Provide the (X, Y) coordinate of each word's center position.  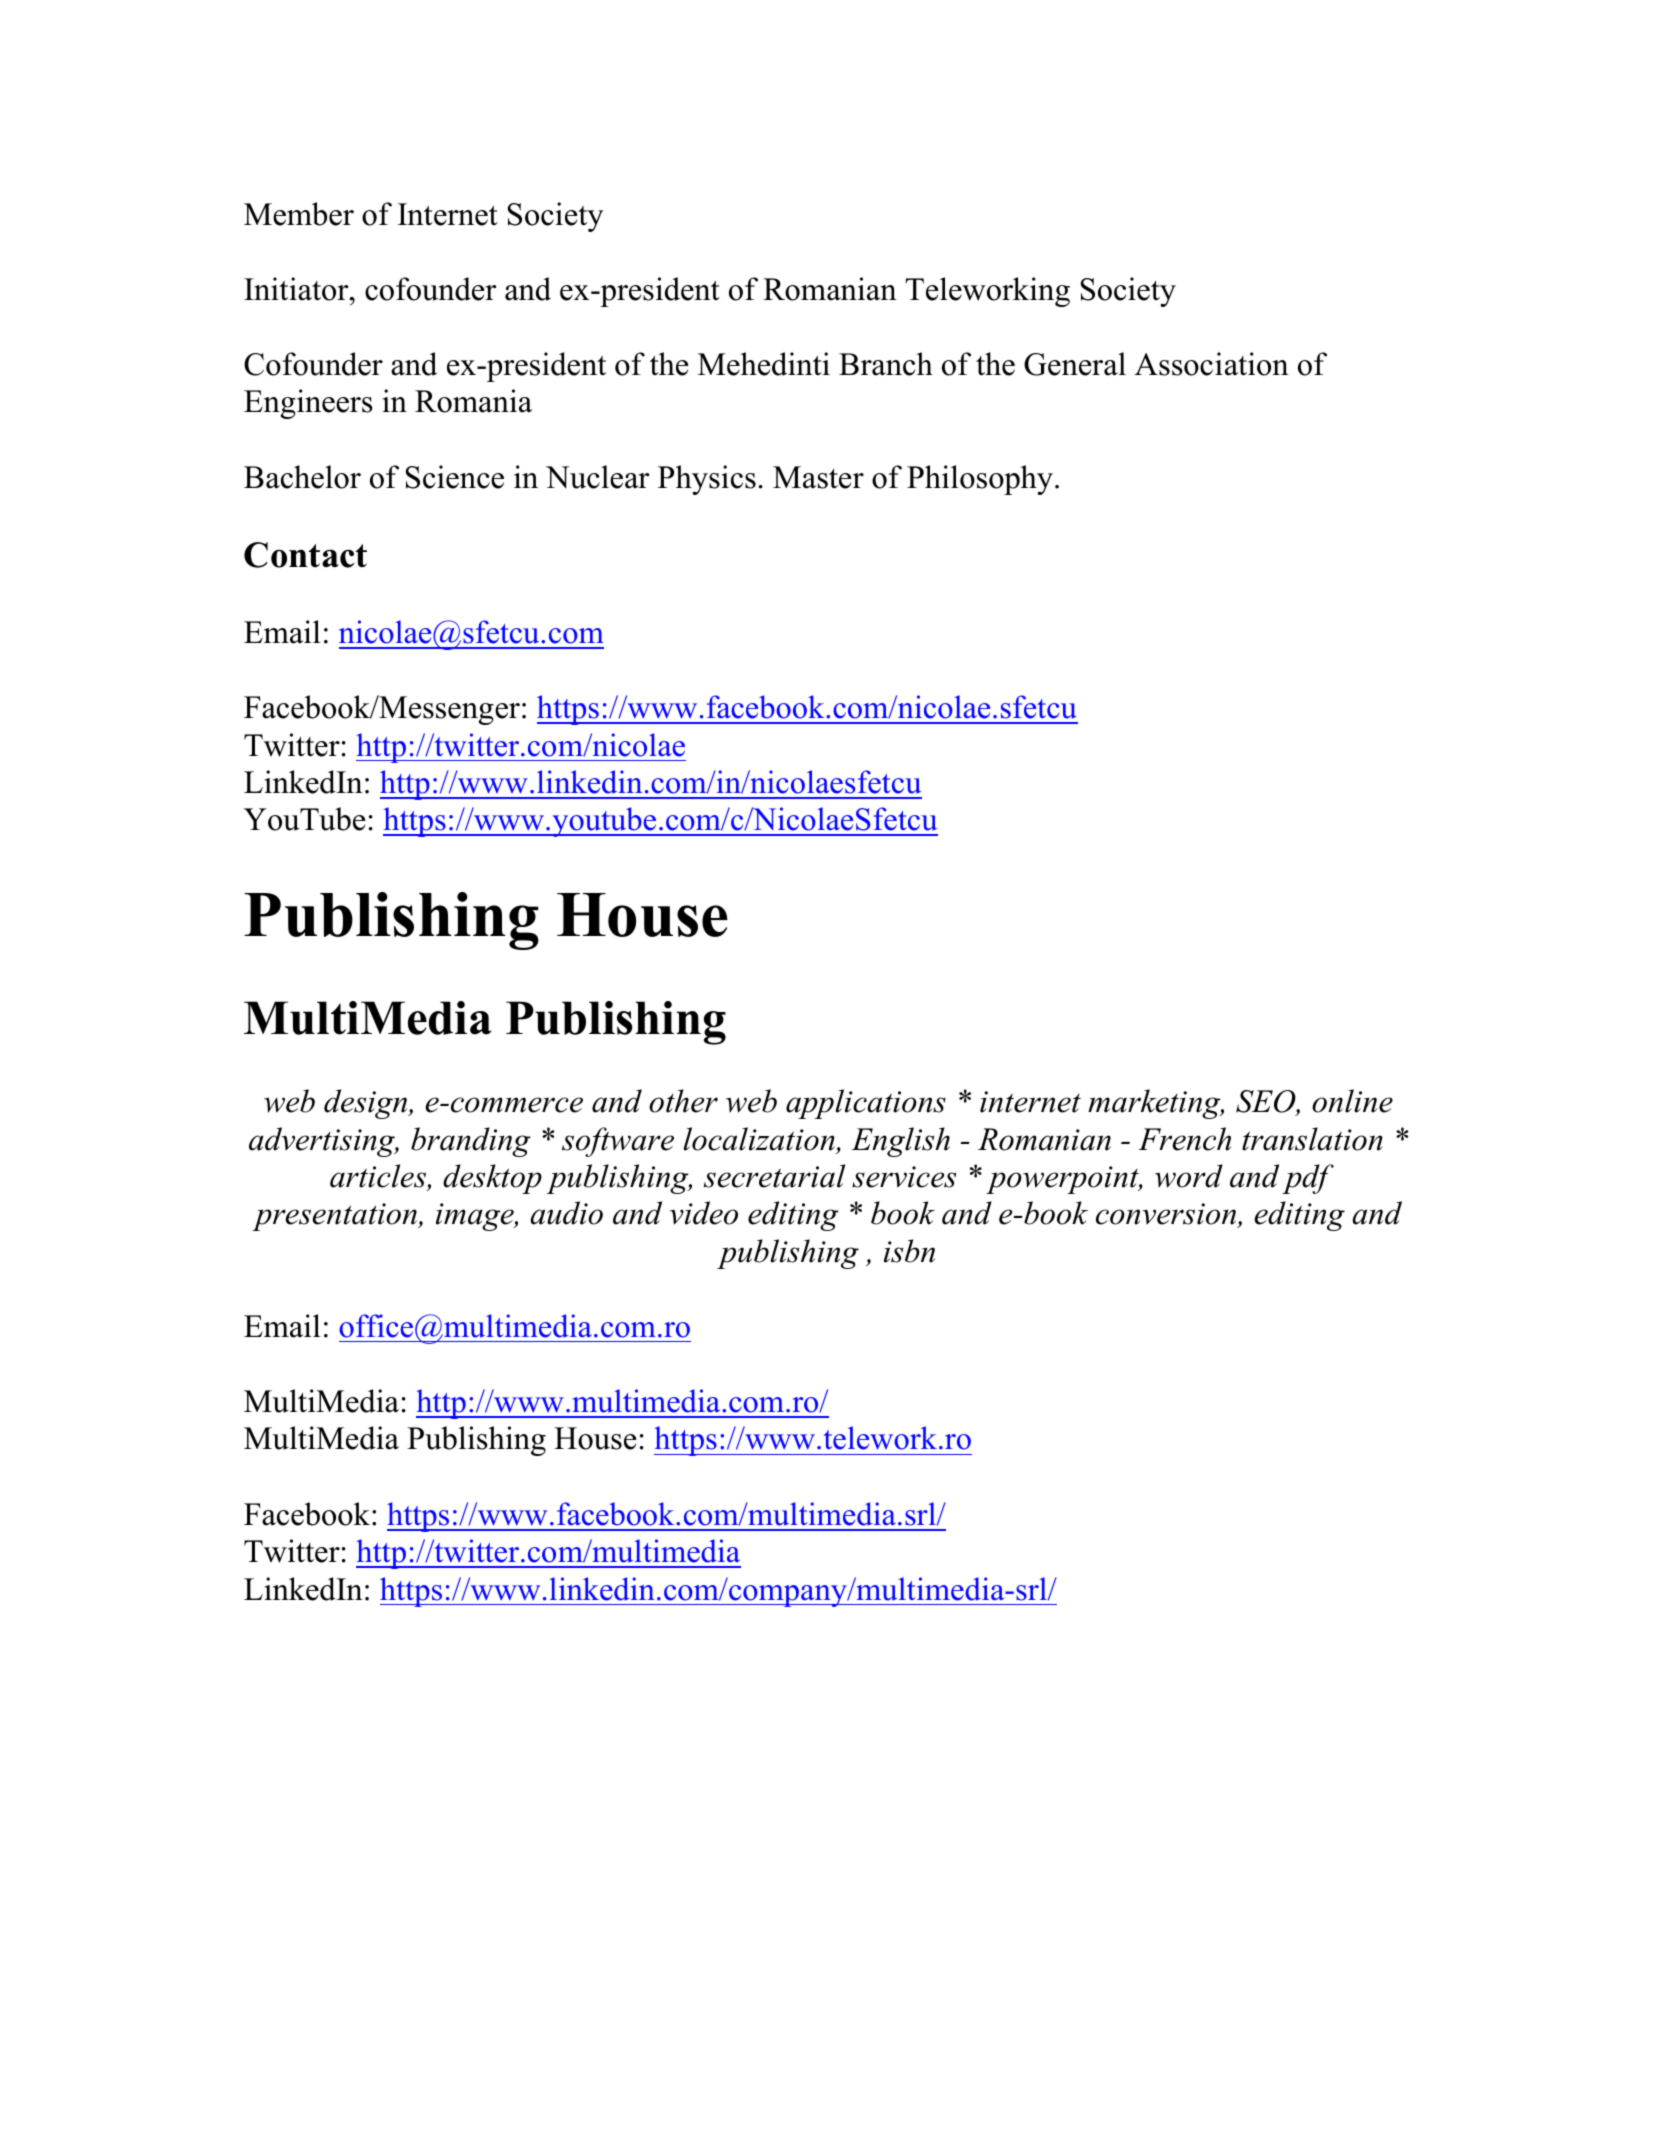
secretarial (774, 1176)
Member (299, 214)
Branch (886, 364)
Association (1212, 364)
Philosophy (981, 480)
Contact (305, 555)
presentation (336, 1217)
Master (818, 477)
